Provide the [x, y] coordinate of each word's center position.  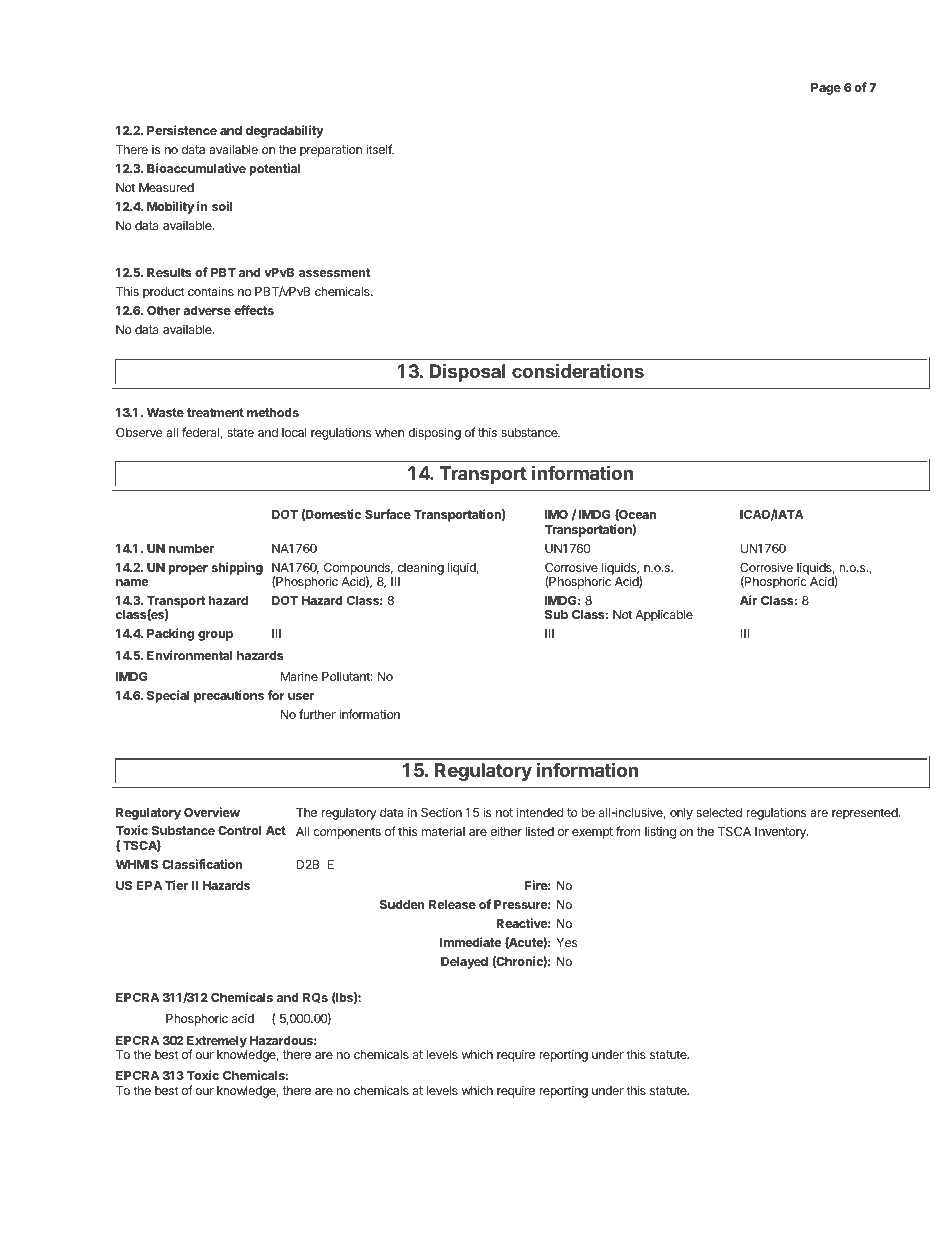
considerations [578, 370]
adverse [207, 310]
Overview [212, 812]
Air [748, 600]
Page [826, 89]
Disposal [467, 372]
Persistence [182, 130]
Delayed [464, 963]
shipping [237, 568]
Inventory [781, 833]
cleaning [419, 570]
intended [540, 812]
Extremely [217, 1043]
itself [380, 149]
